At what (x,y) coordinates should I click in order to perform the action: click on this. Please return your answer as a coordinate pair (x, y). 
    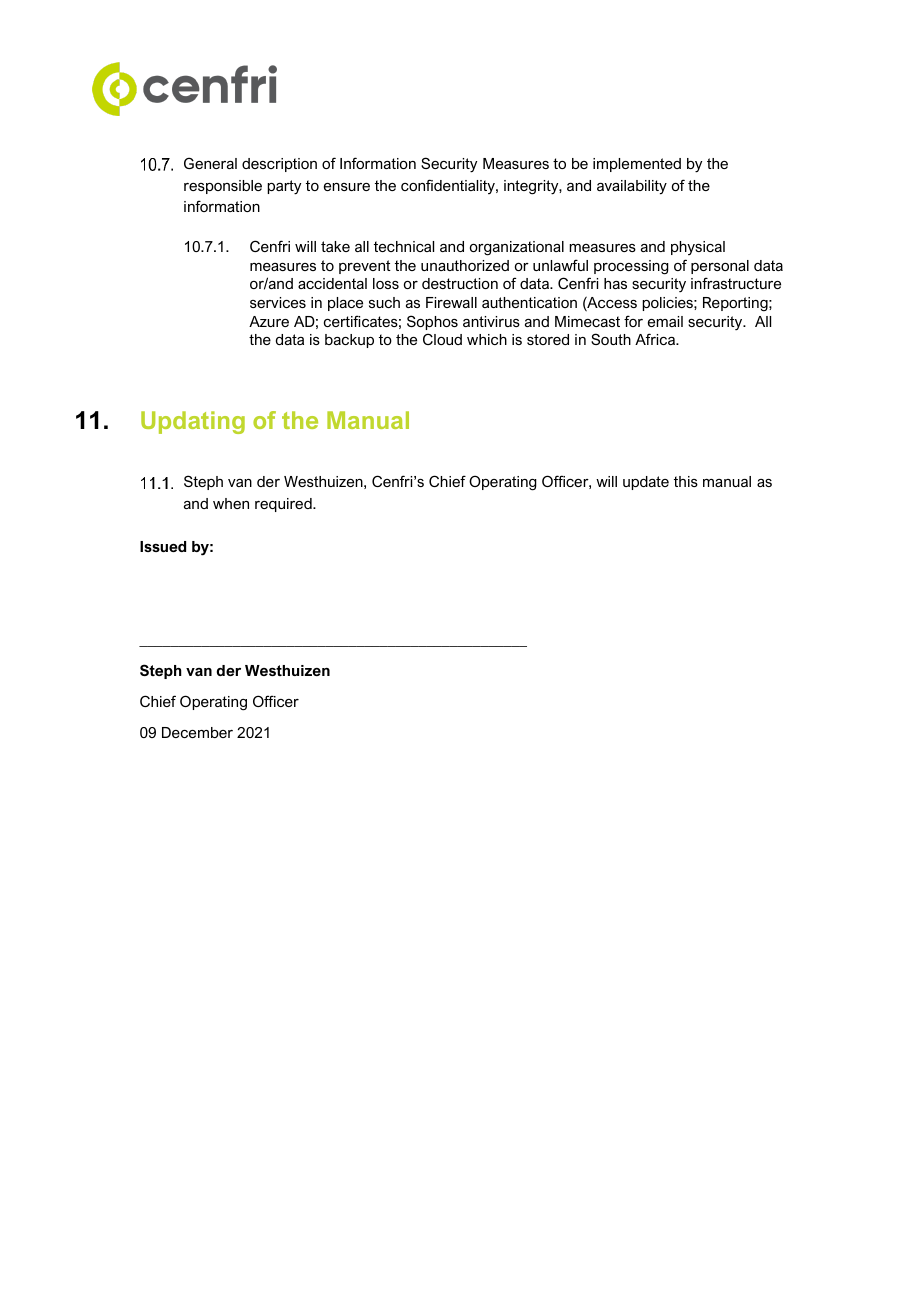
    Looking at the image, I should click on (686, 481).
